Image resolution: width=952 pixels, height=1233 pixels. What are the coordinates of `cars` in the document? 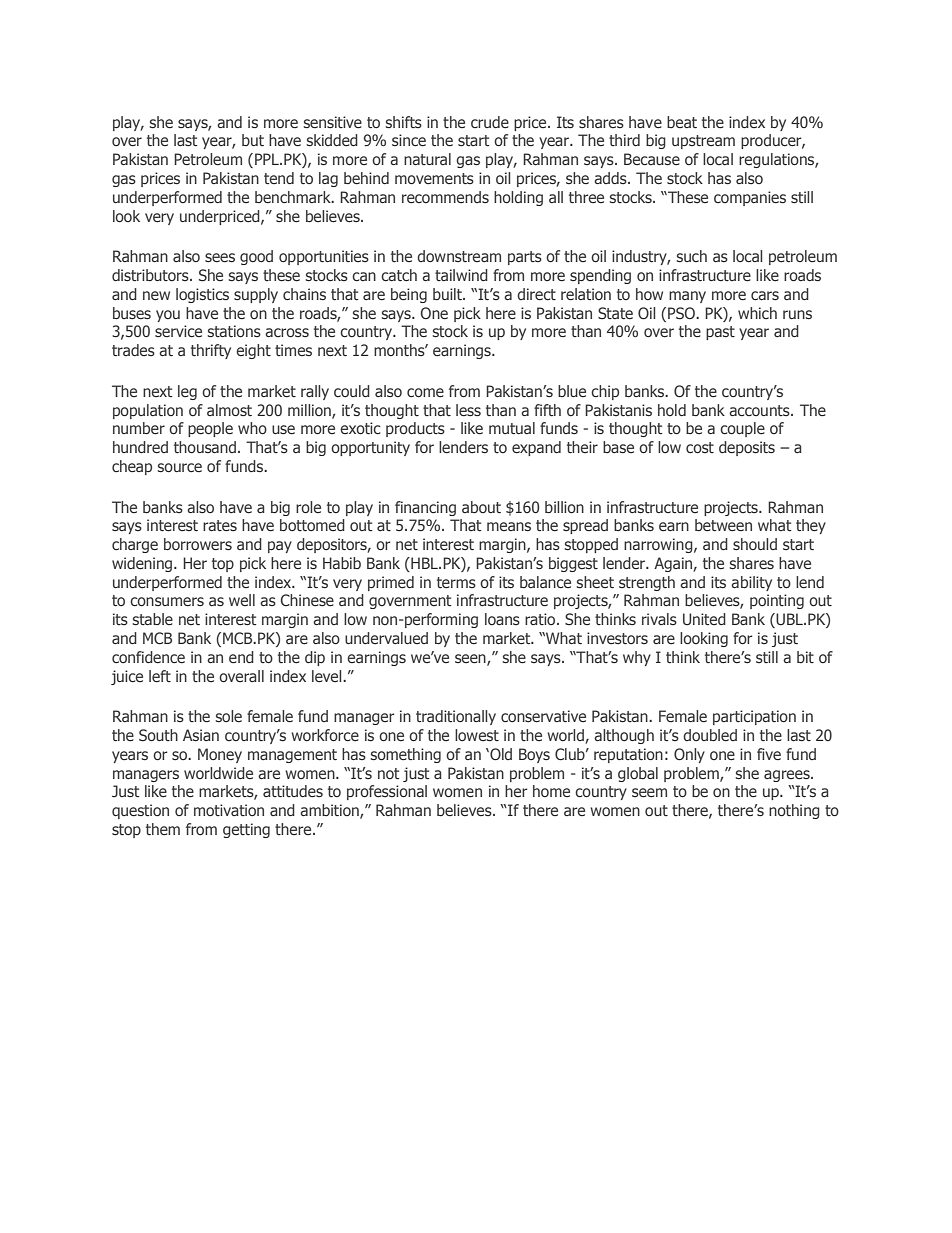 It's located at (765, 296).
